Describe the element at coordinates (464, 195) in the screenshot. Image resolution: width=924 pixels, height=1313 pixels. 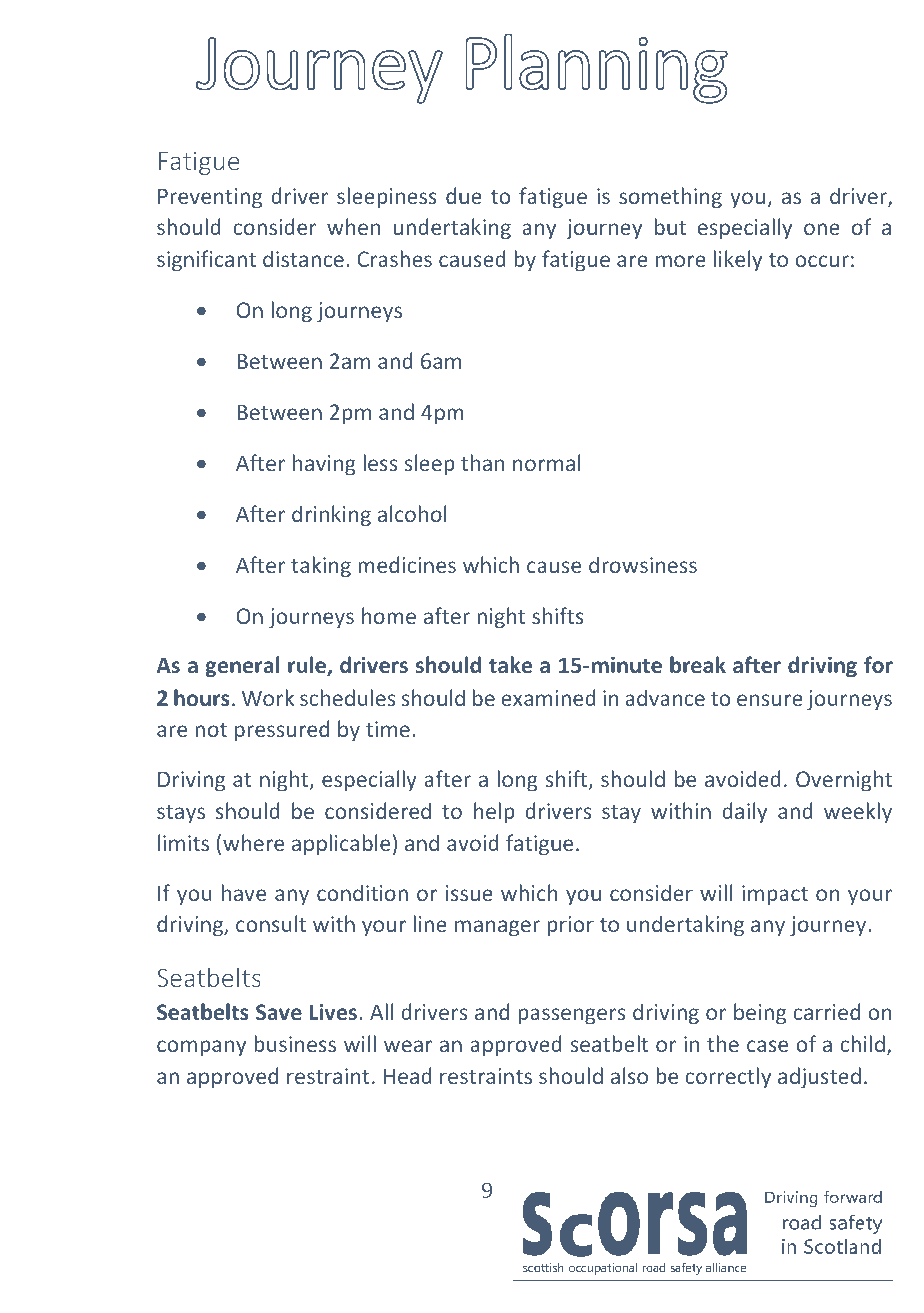
I see `due` at that location.
